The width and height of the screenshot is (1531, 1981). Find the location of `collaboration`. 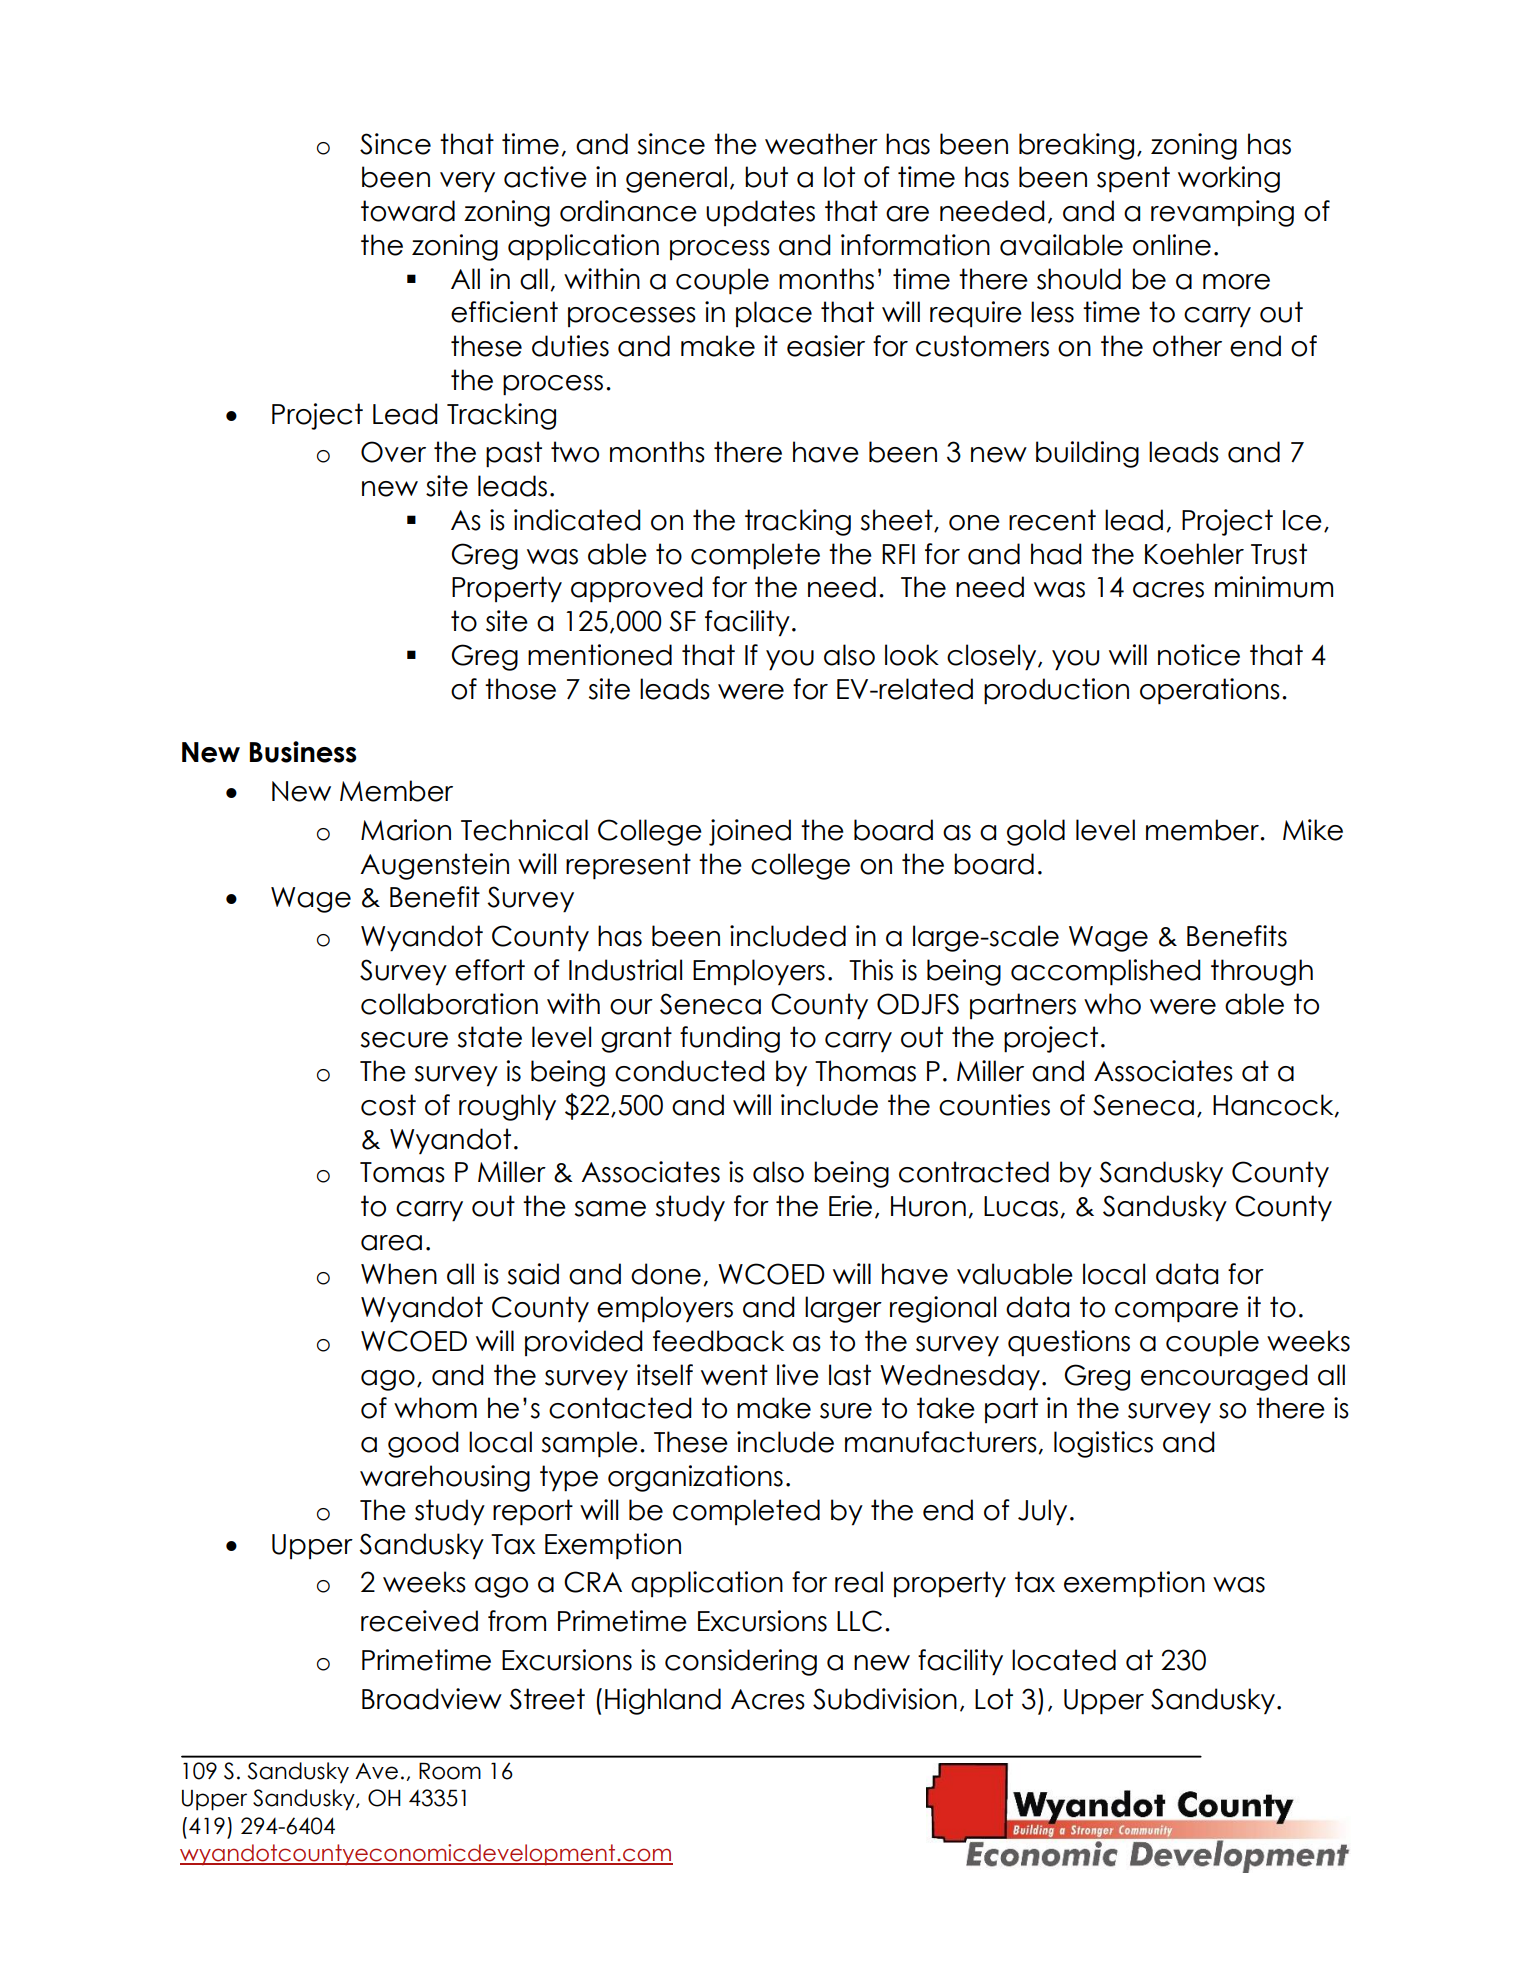

collaboration is located at coordinates (449, 1004).
